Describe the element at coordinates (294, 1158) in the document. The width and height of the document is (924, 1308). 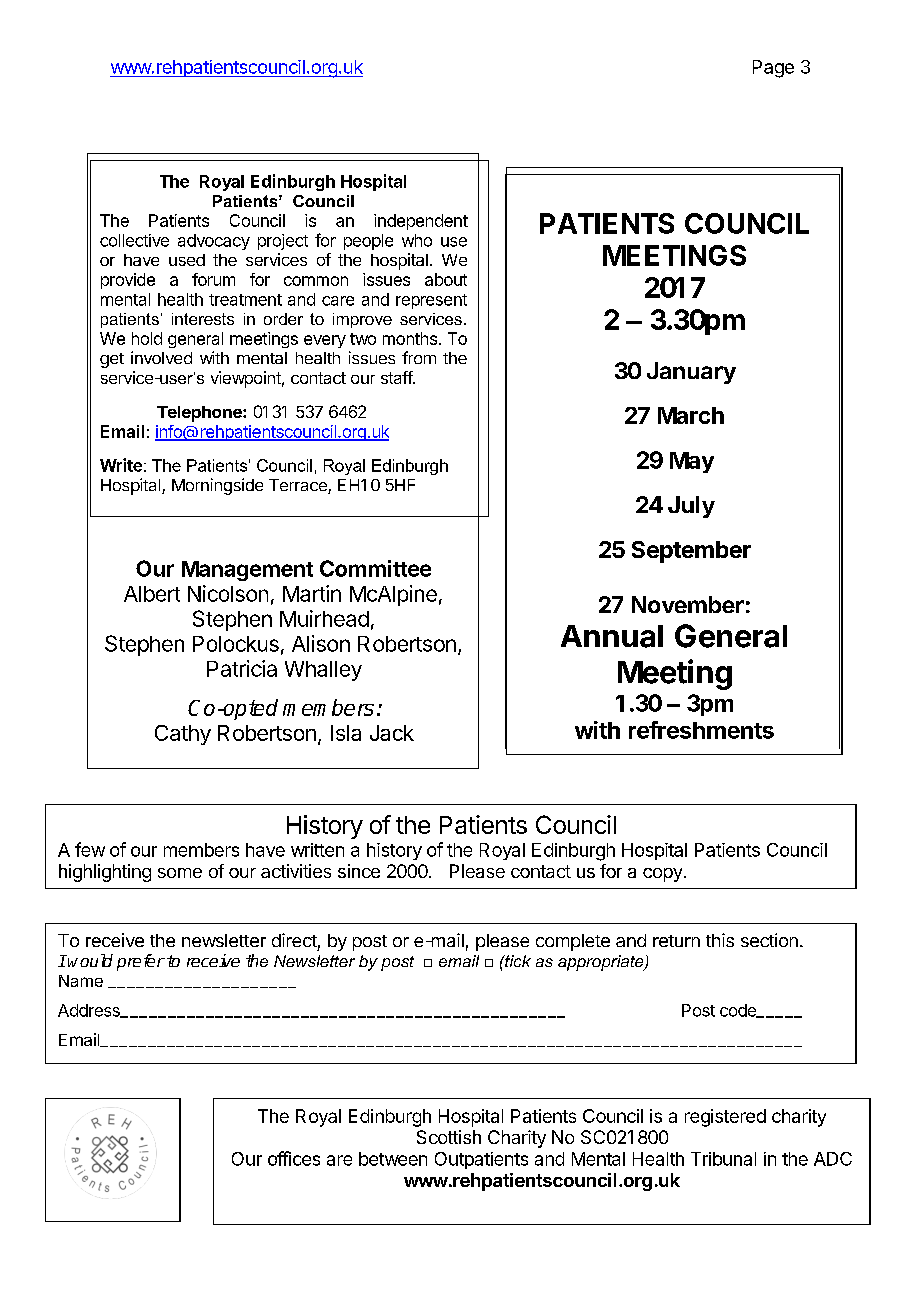
I see `offices` at that location.
